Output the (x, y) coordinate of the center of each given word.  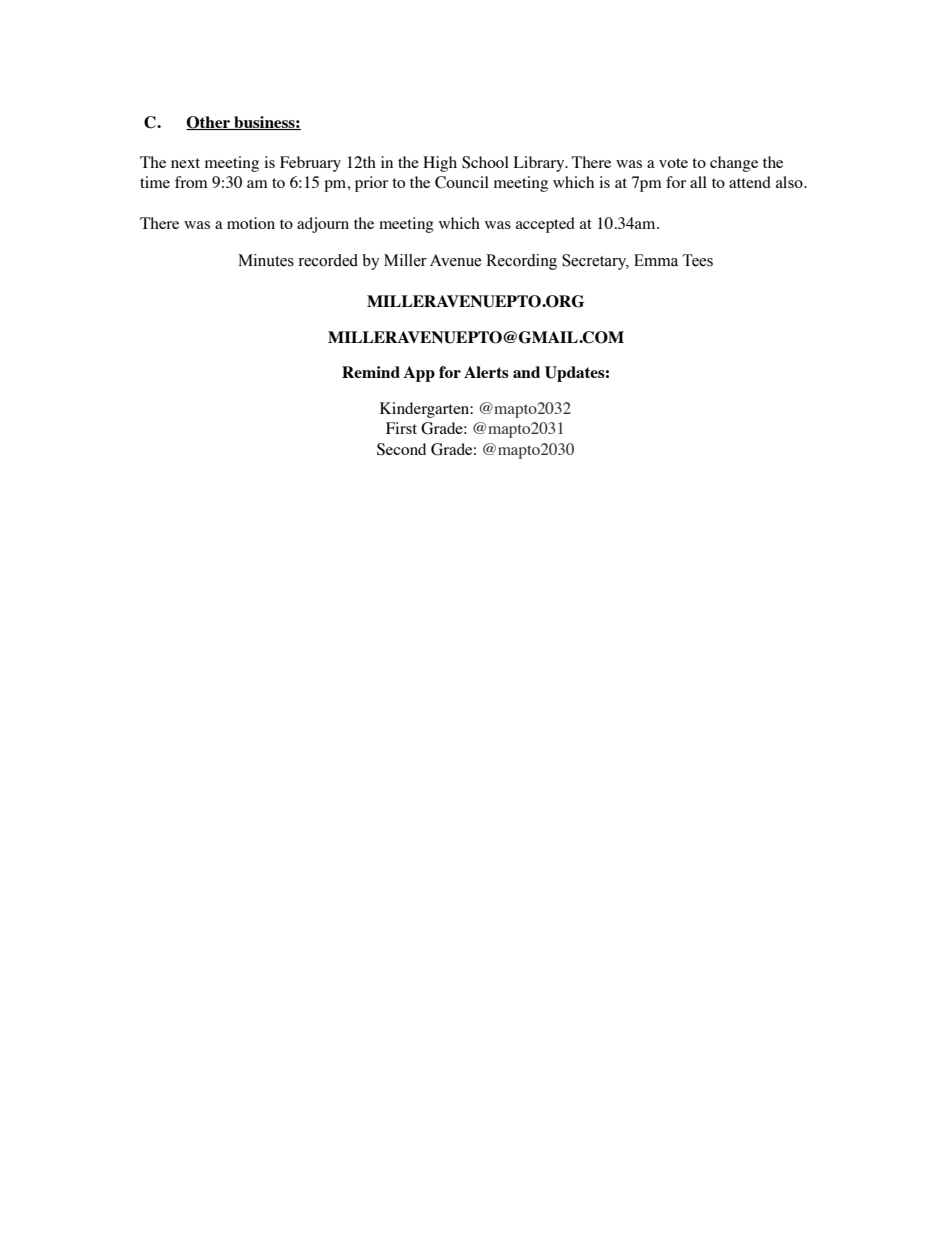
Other (209, 123)
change (734, 164)
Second (401, 449)
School (485, 162)
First (401, 428)
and (526, 372)
